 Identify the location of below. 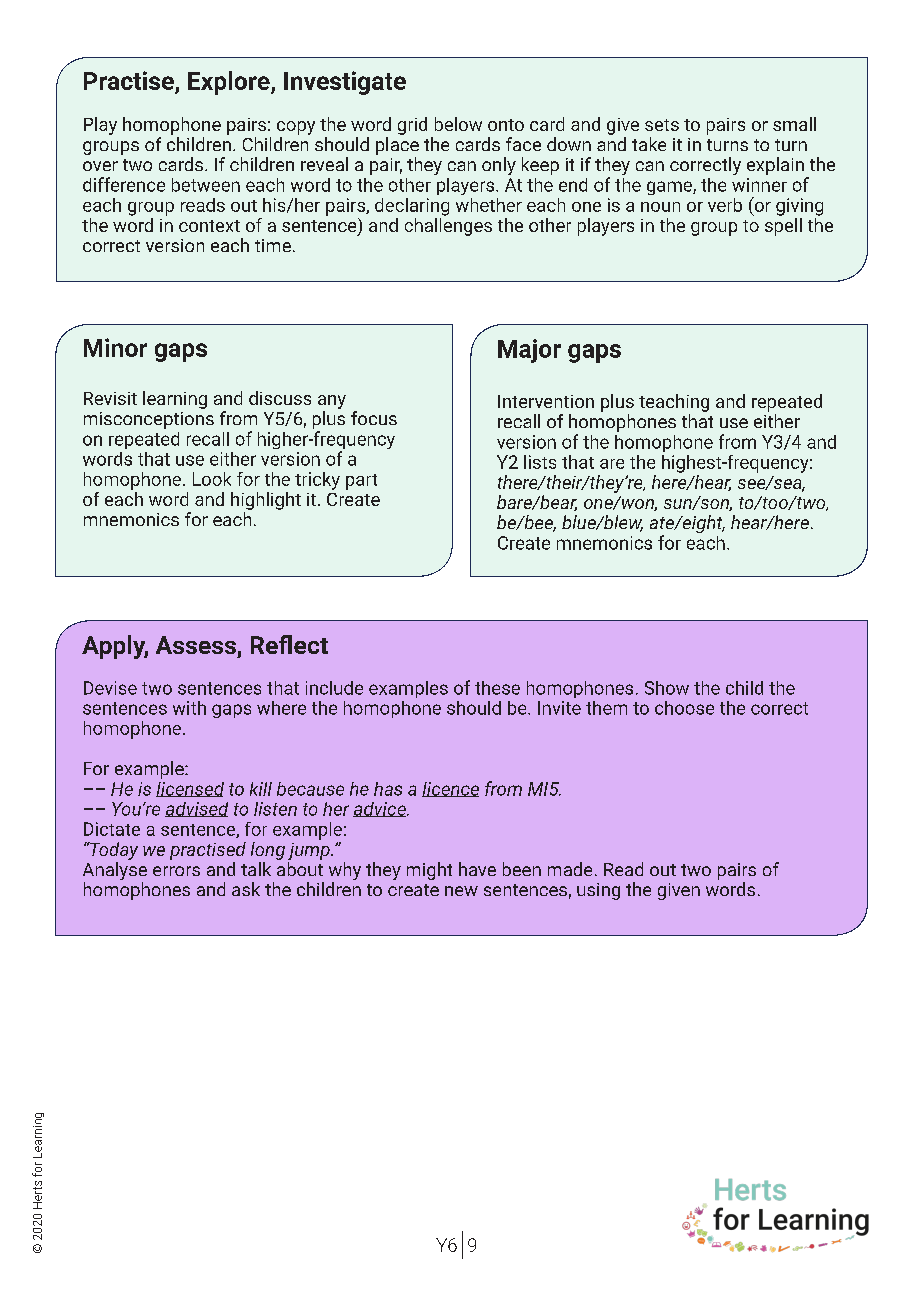
(458, 124).
